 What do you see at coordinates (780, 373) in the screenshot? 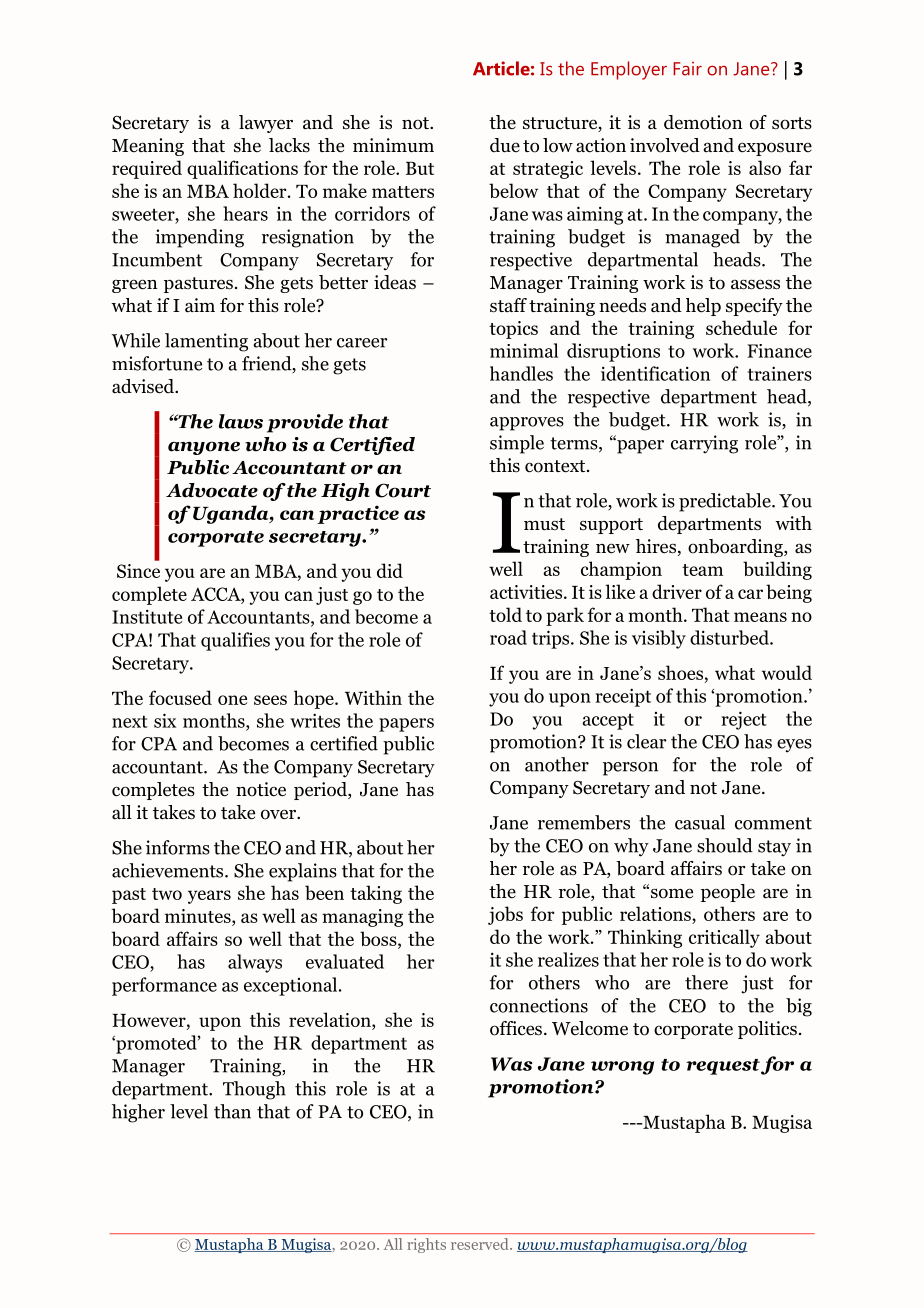
I see `trainers` at bounding box center [780, 373].
